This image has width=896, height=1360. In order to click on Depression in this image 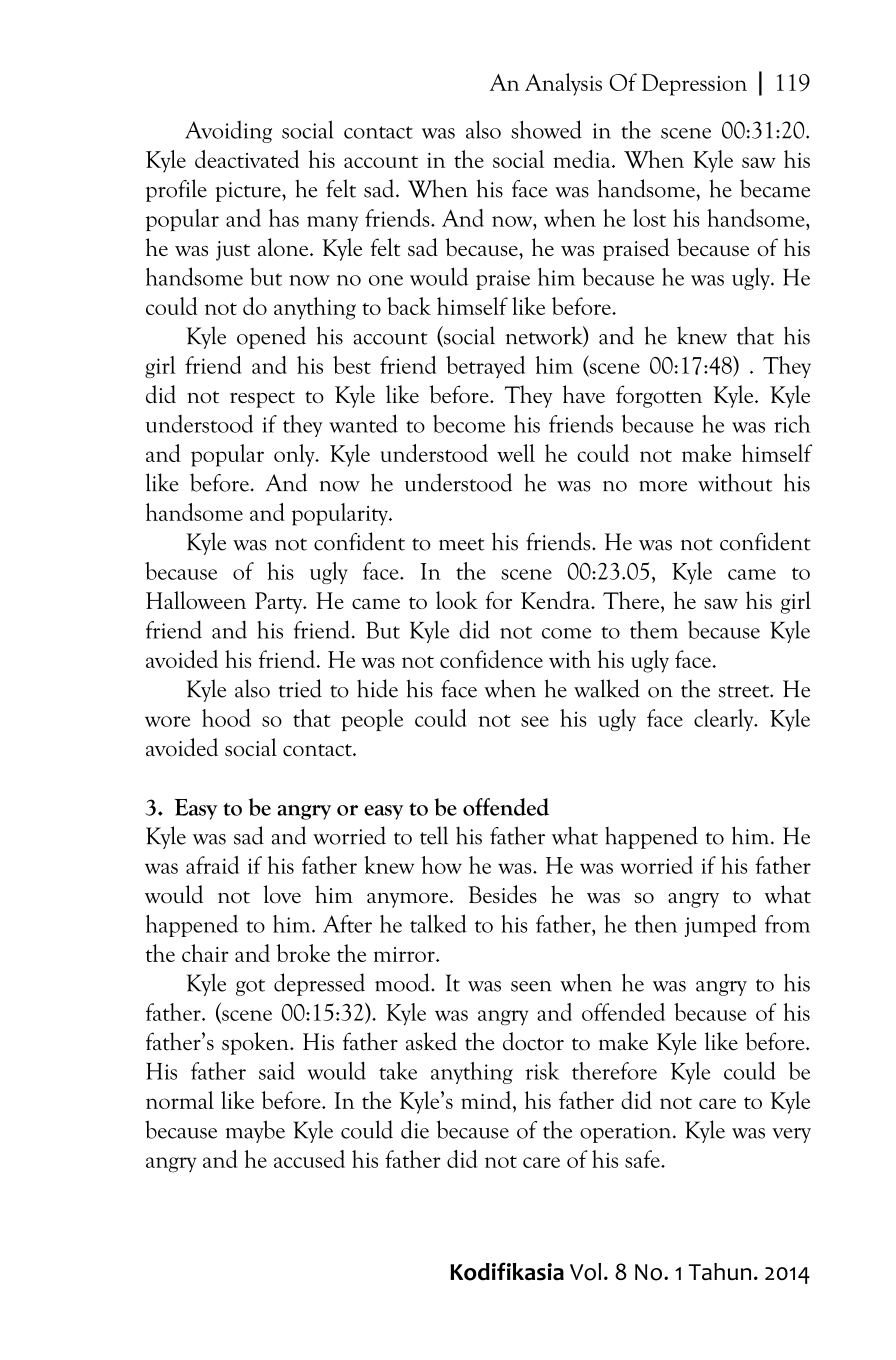, I will do `click(694, 85)`.
